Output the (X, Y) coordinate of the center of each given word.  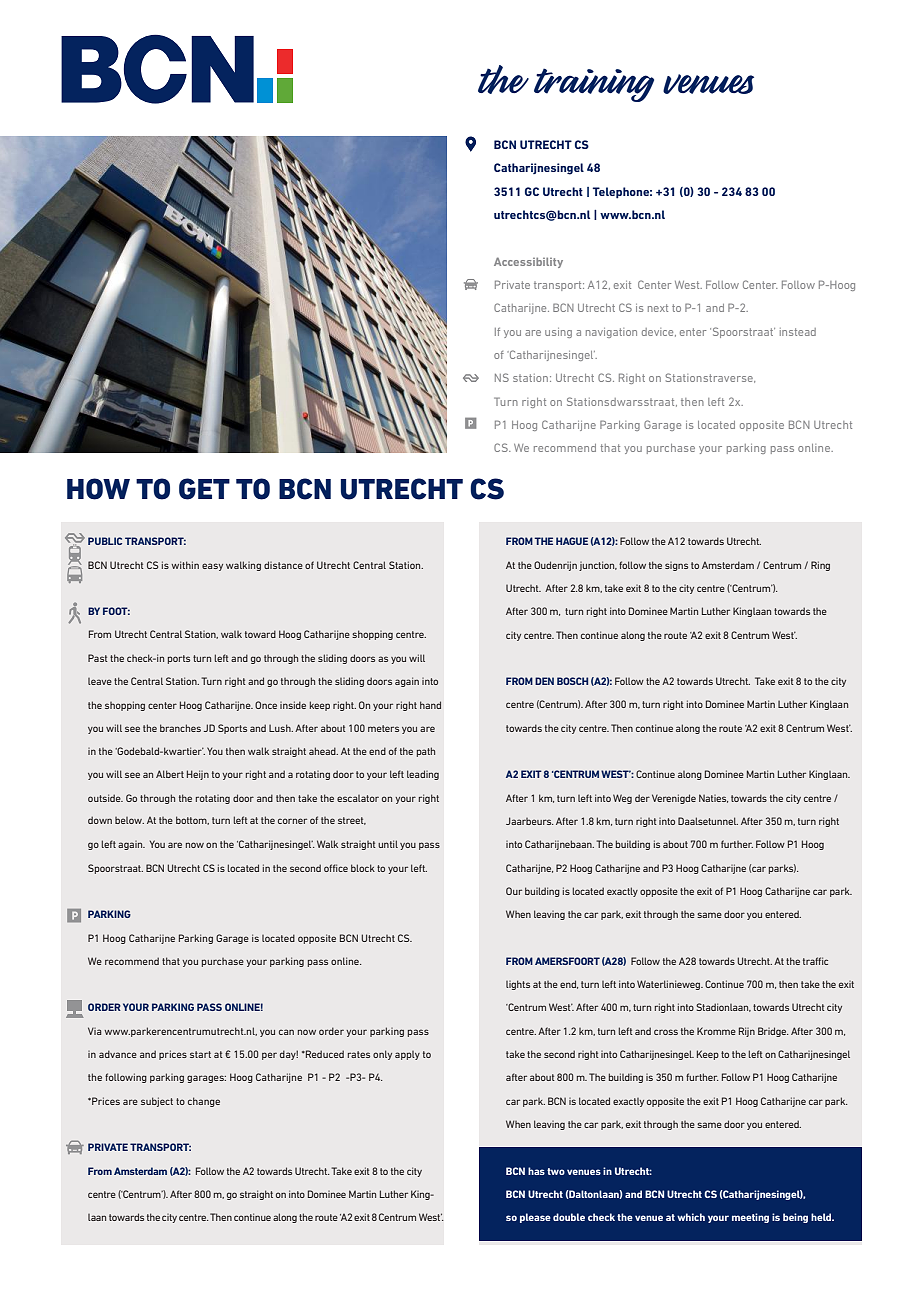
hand (430, 705)
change (204, 1102)
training (594, 85)
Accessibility (528, 262)
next (658, 308)
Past (98, 658)
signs (676, 566)
